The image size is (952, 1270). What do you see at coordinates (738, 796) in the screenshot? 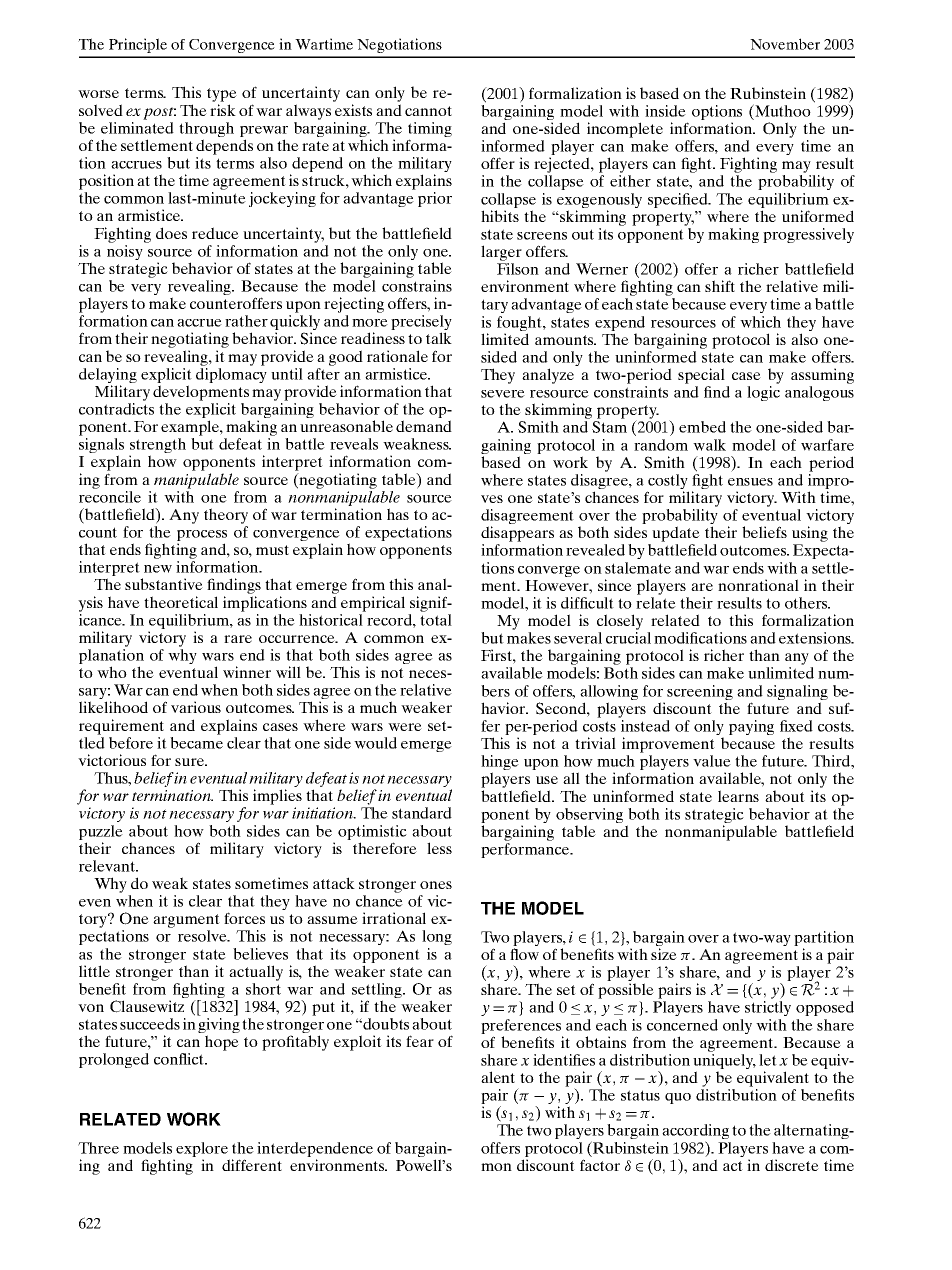
I see `learns` at bounding box center [738, 796].
